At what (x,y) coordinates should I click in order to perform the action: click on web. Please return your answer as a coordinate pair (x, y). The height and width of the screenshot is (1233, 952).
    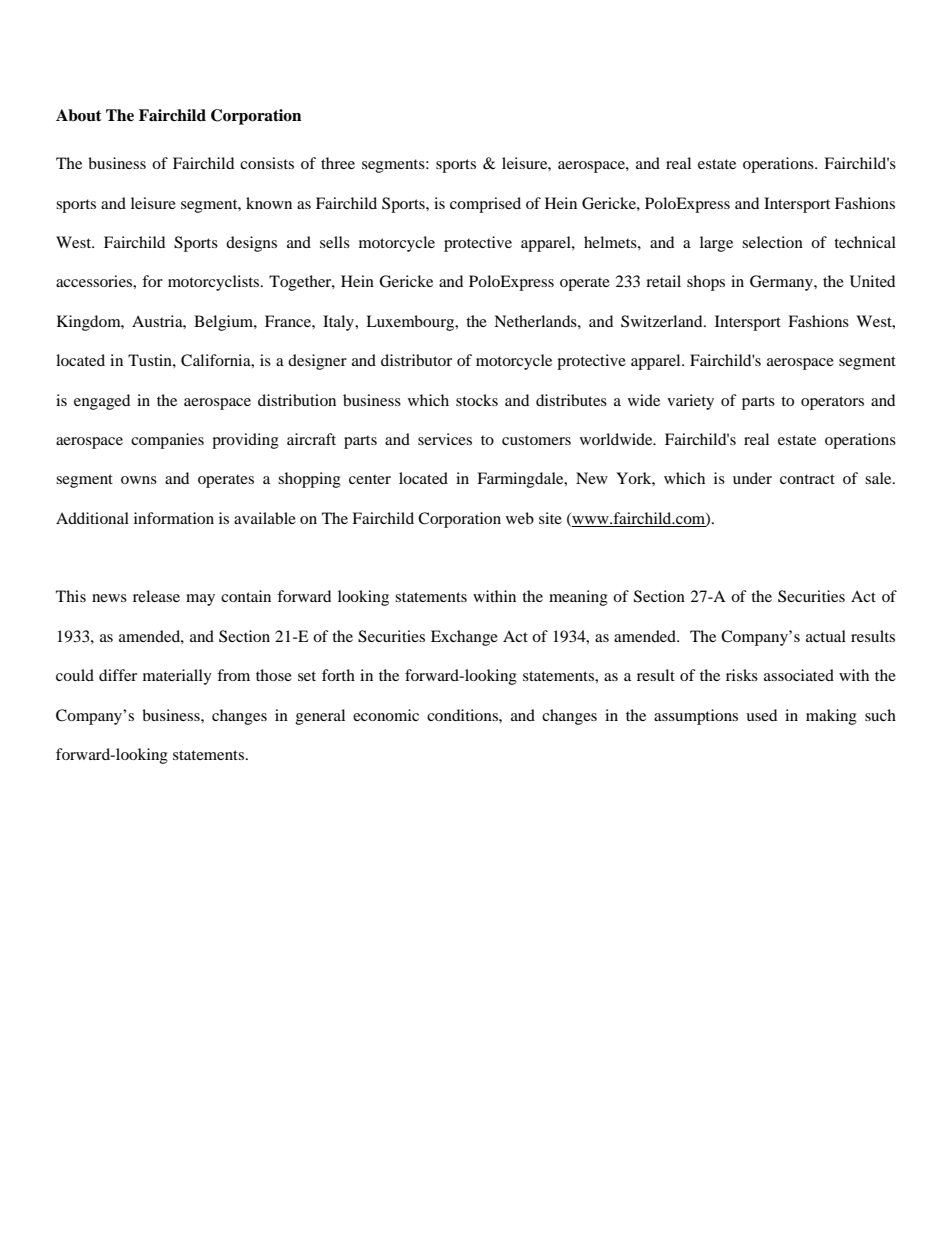
    Looking at the image, I should click on (520, 518).
